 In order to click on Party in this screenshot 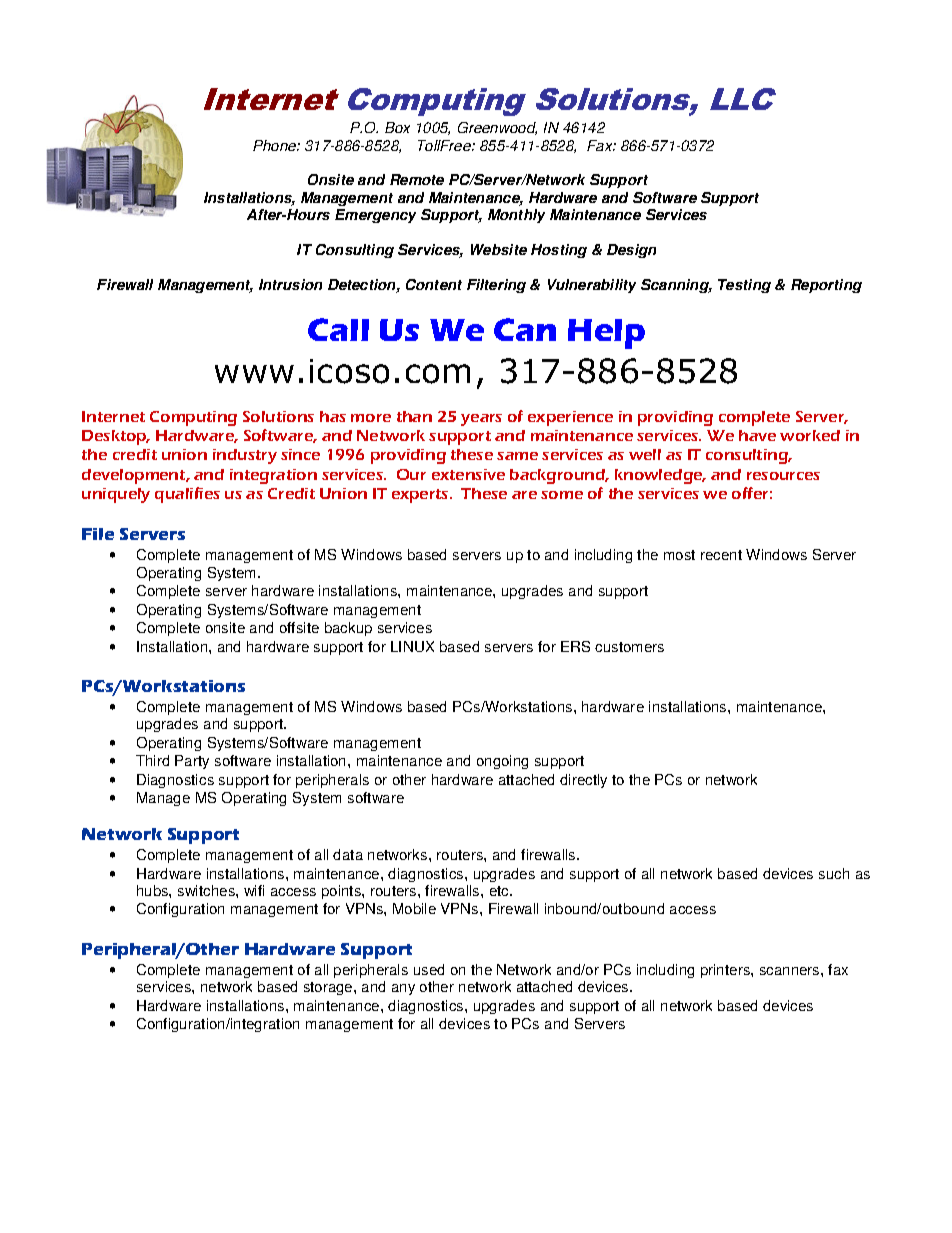, I will do `click(192, 762)`.
